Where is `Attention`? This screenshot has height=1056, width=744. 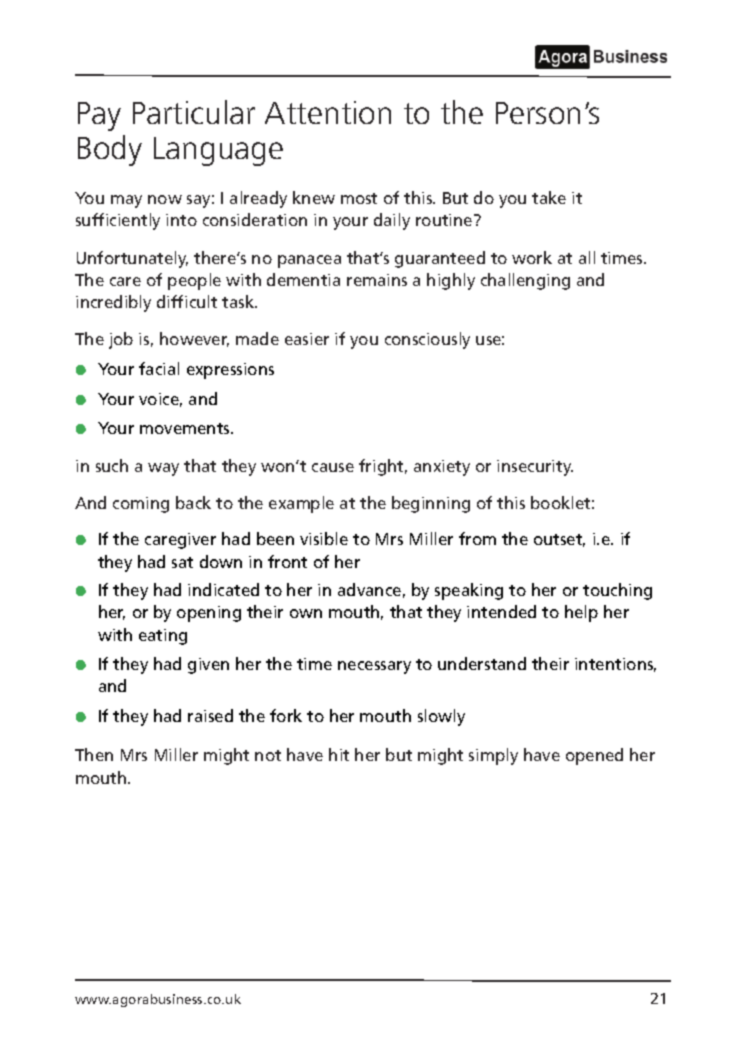 Attention is located at coordinates (328, 112).
